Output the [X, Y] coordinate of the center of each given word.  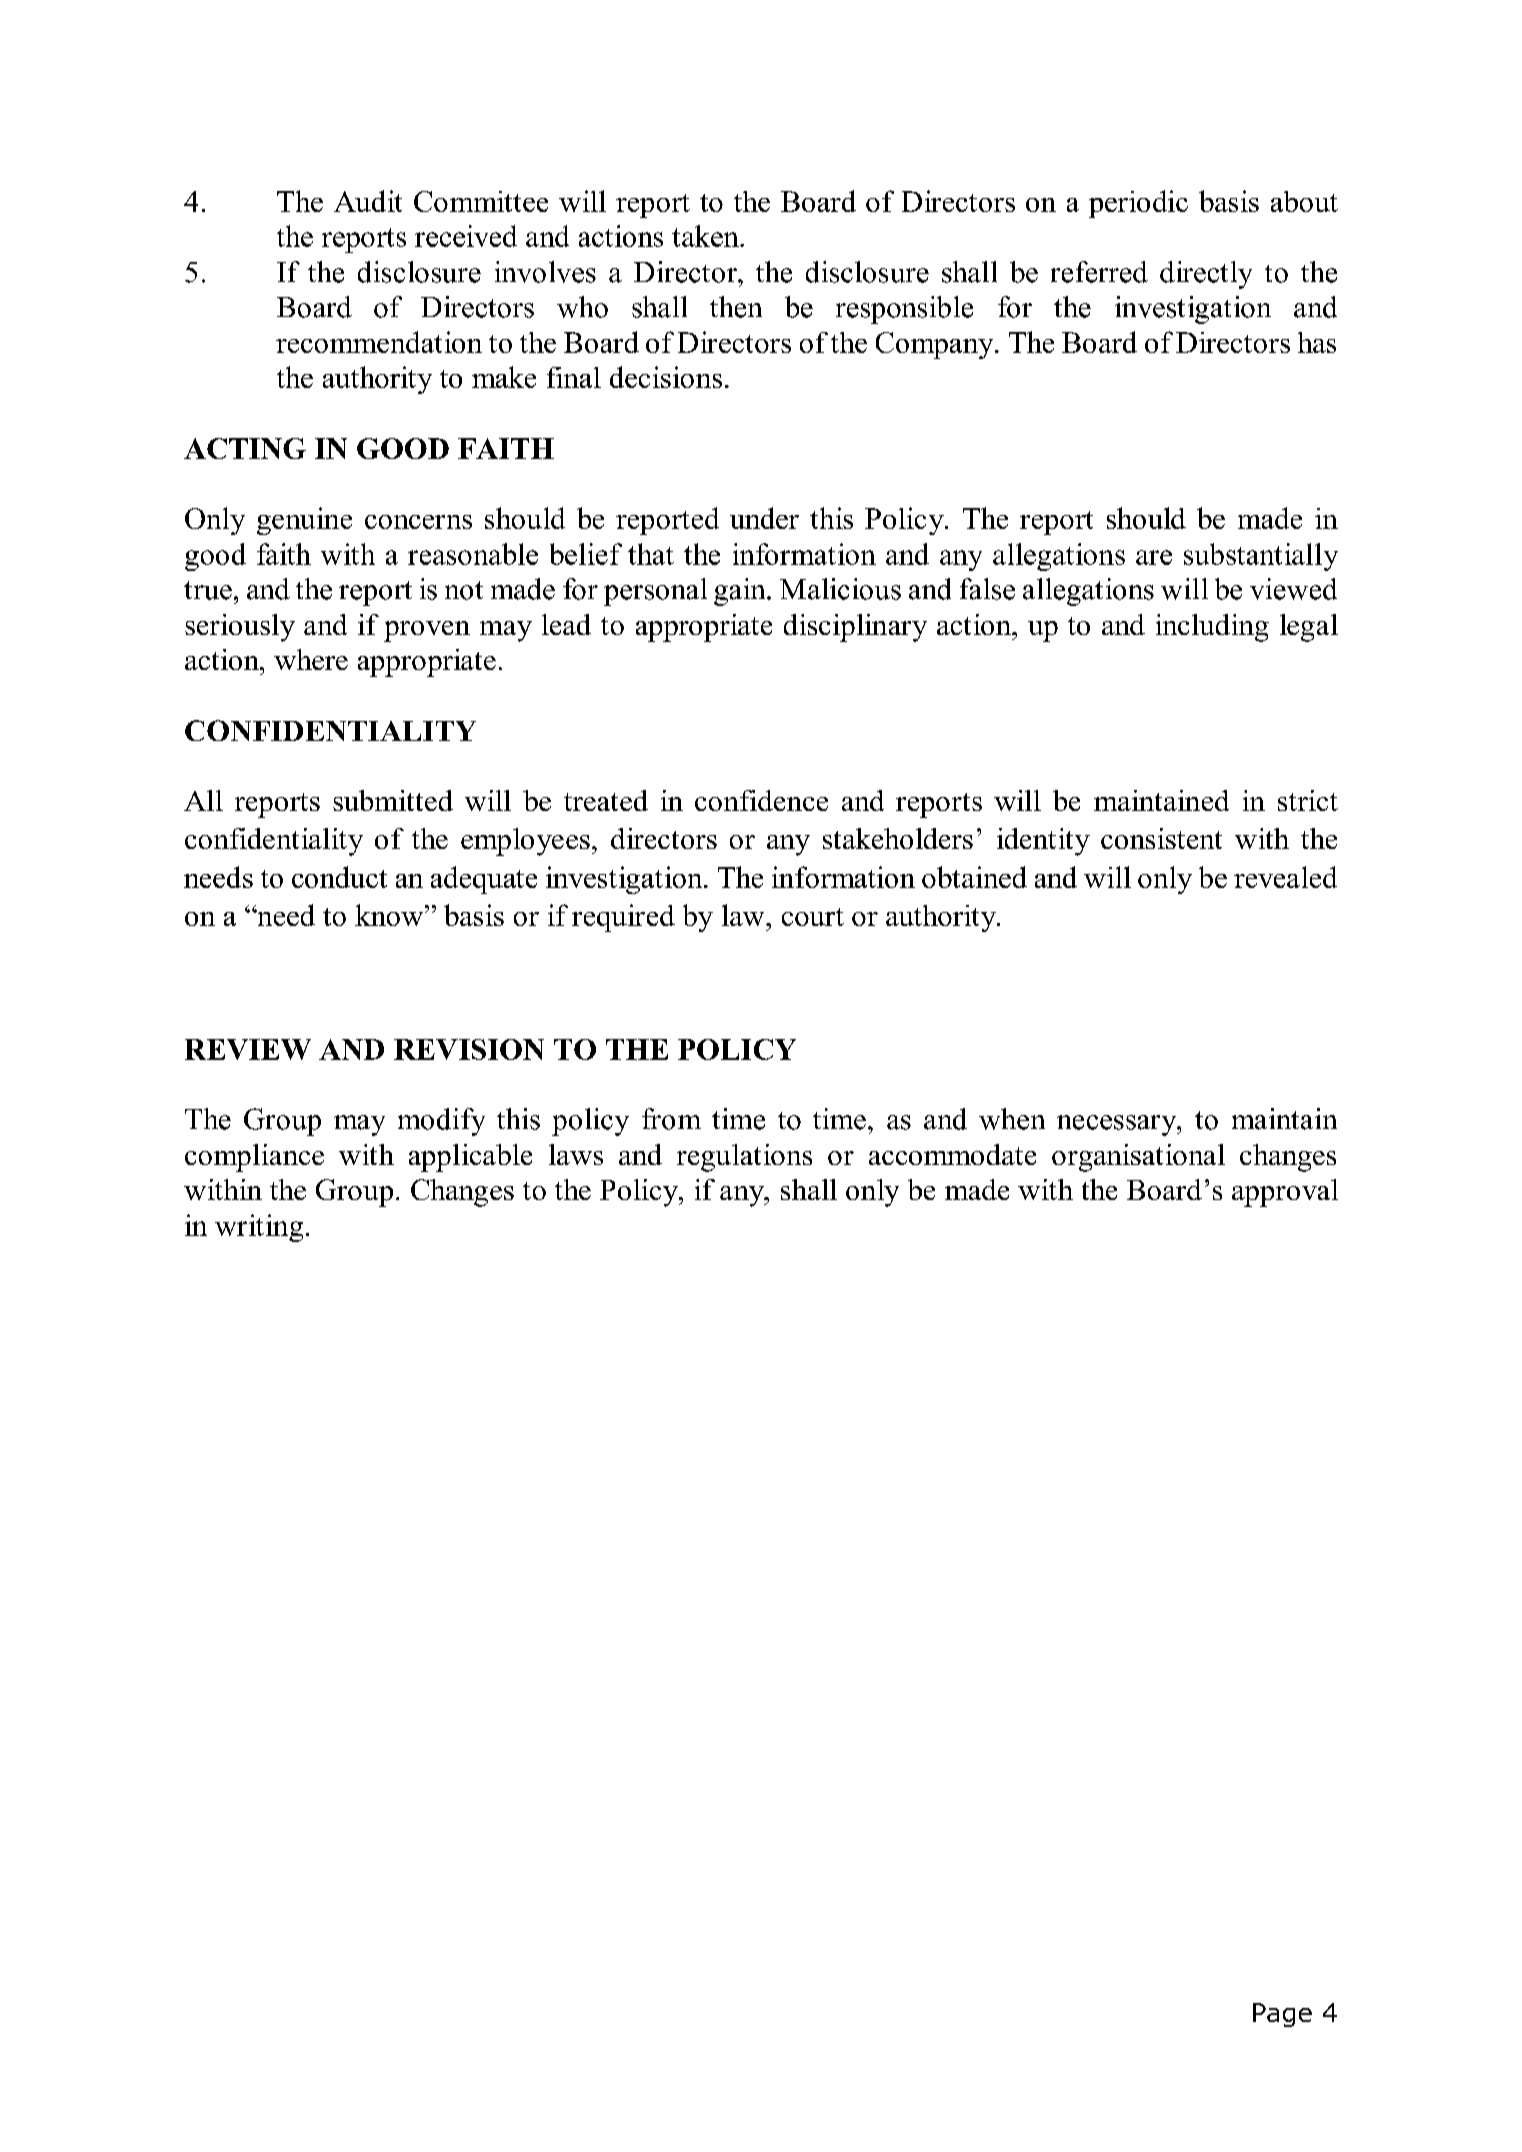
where [311, 659]
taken [706, 236]
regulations [744, 1158]
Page [1282, 2015]
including [1212, 628]
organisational [1138, 1158]
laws [576, 1154]
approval [1285, 1193]
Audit [368, 201]
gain [741, 592]
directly [1206, 275]
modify [441, 1122]
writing [259, 1228]
